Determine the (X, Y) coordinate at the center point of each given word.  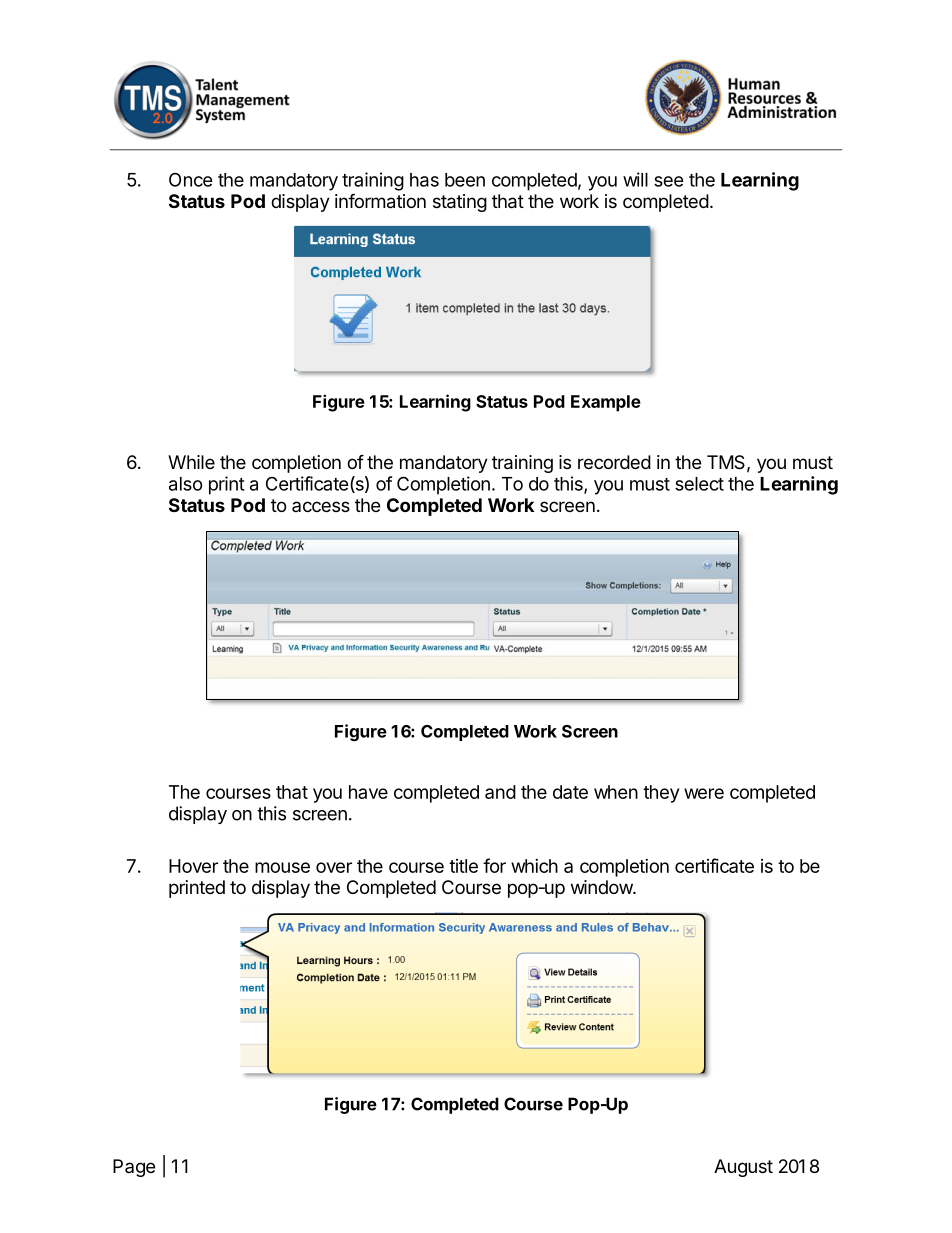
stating (460, 203)
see (669, 181)
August (743, 1168)
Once (191, 179)
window (602, 887)
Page (134, 1168)
